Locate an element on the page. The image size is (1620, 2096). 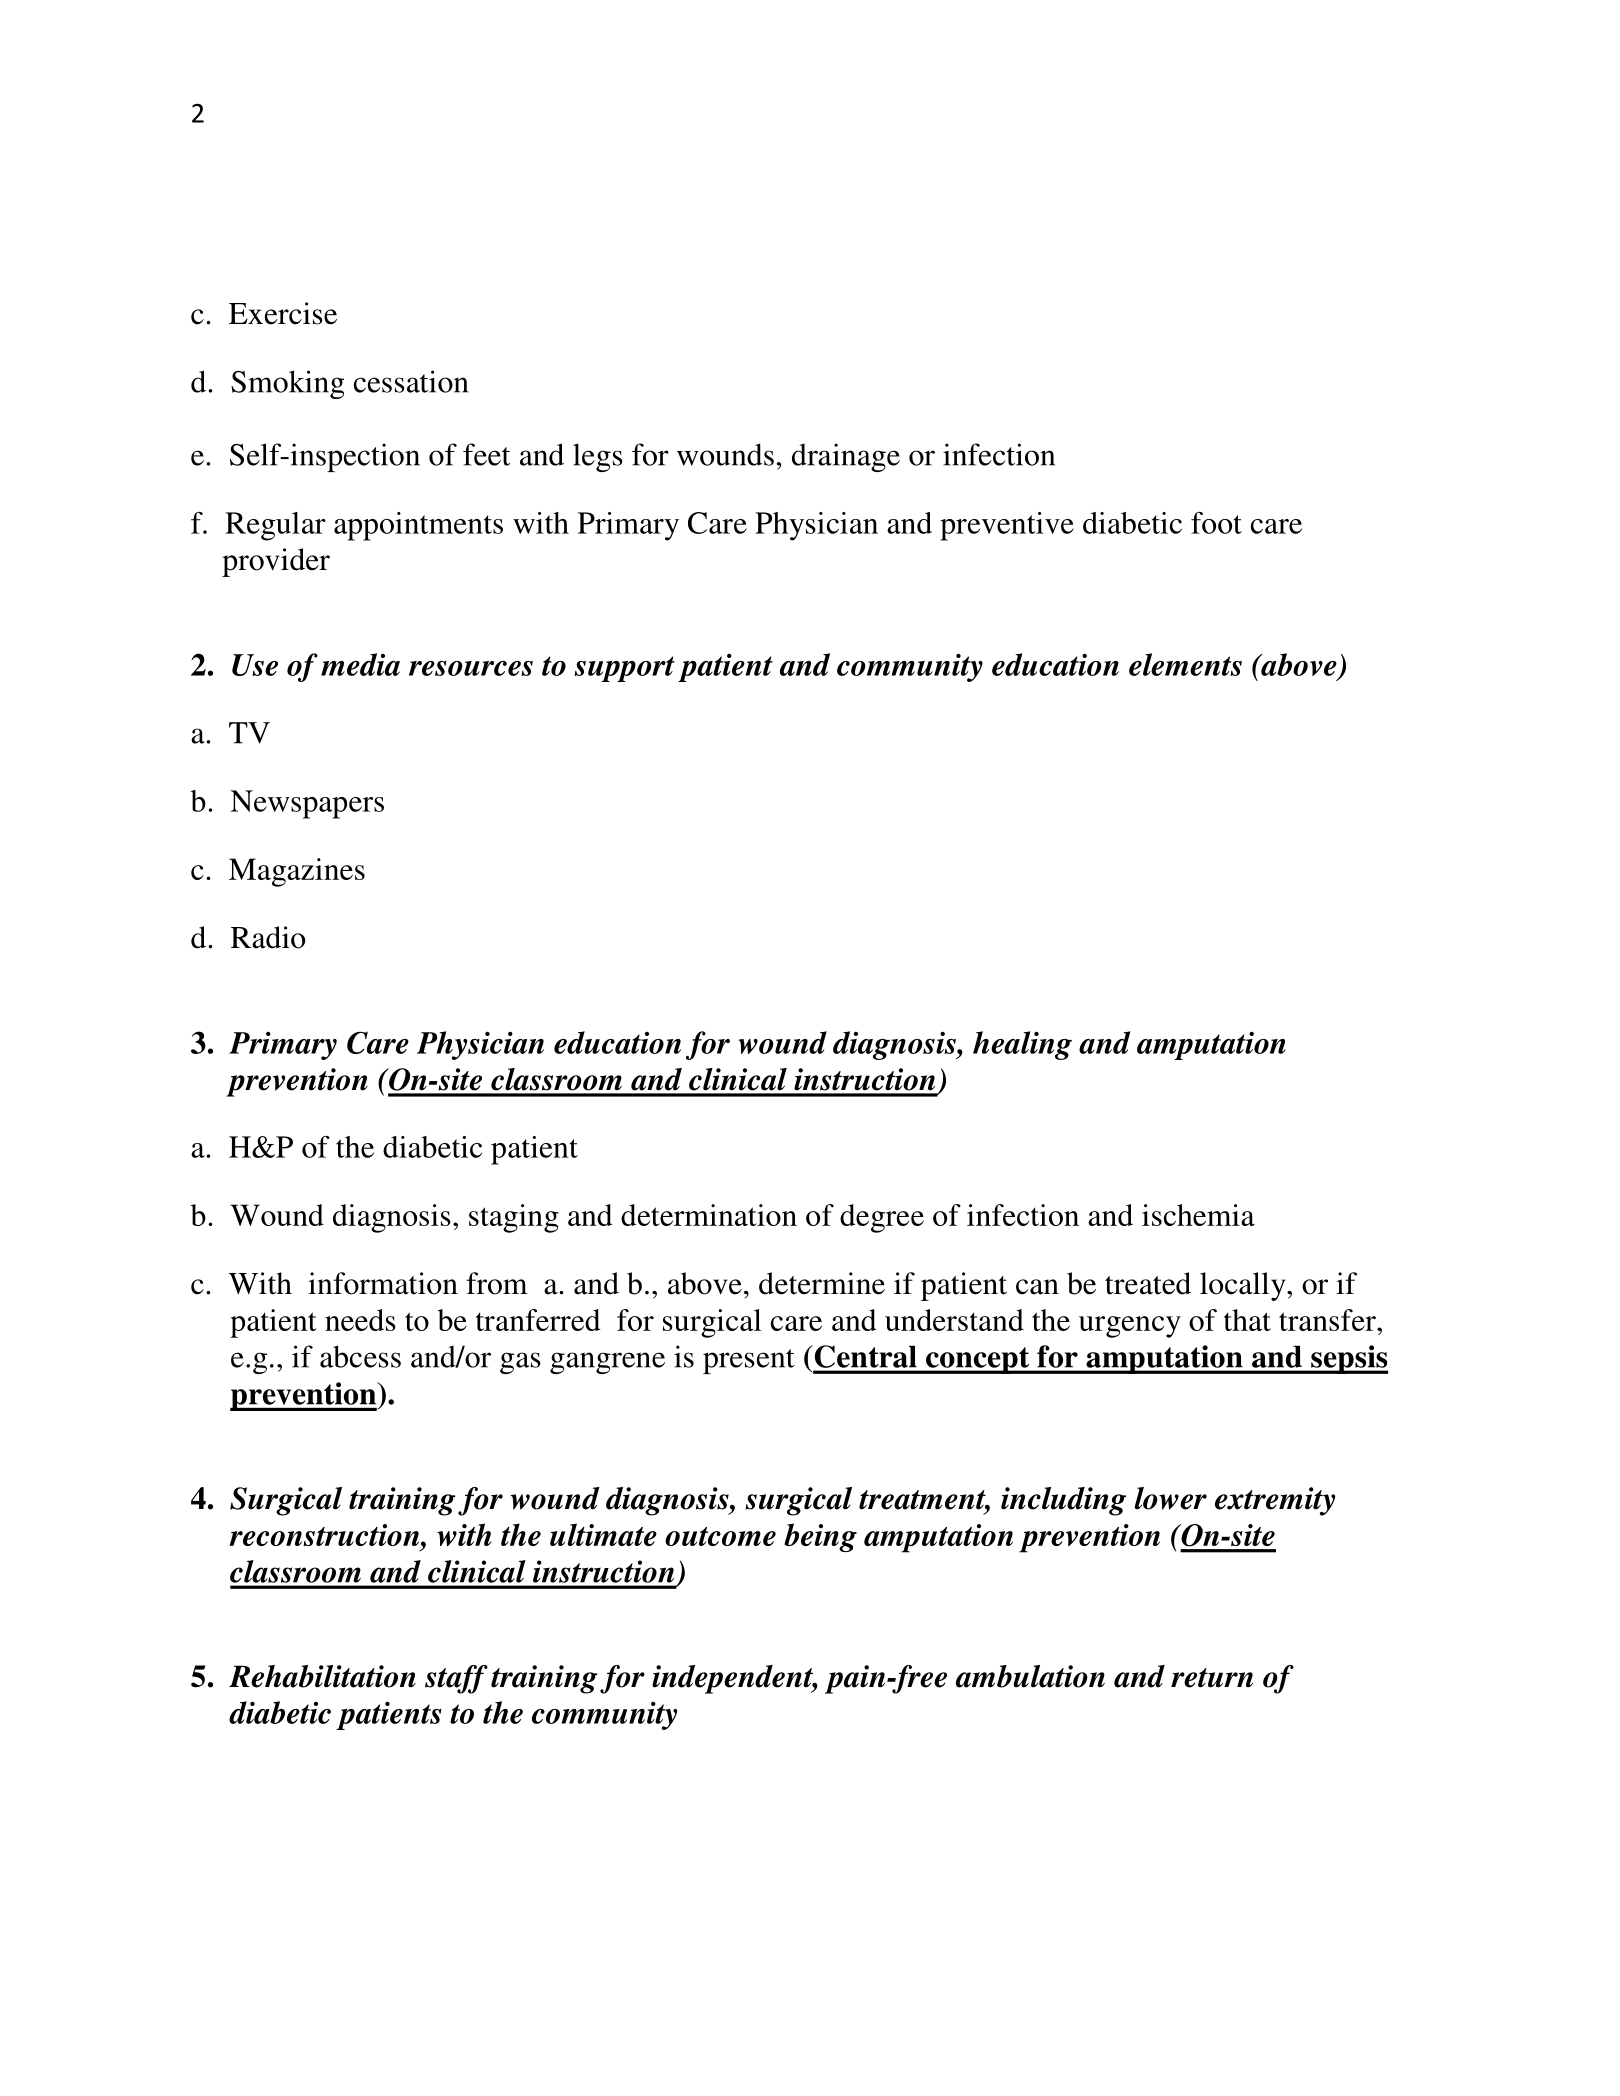
elements is located at coordinates (1185, 664).
